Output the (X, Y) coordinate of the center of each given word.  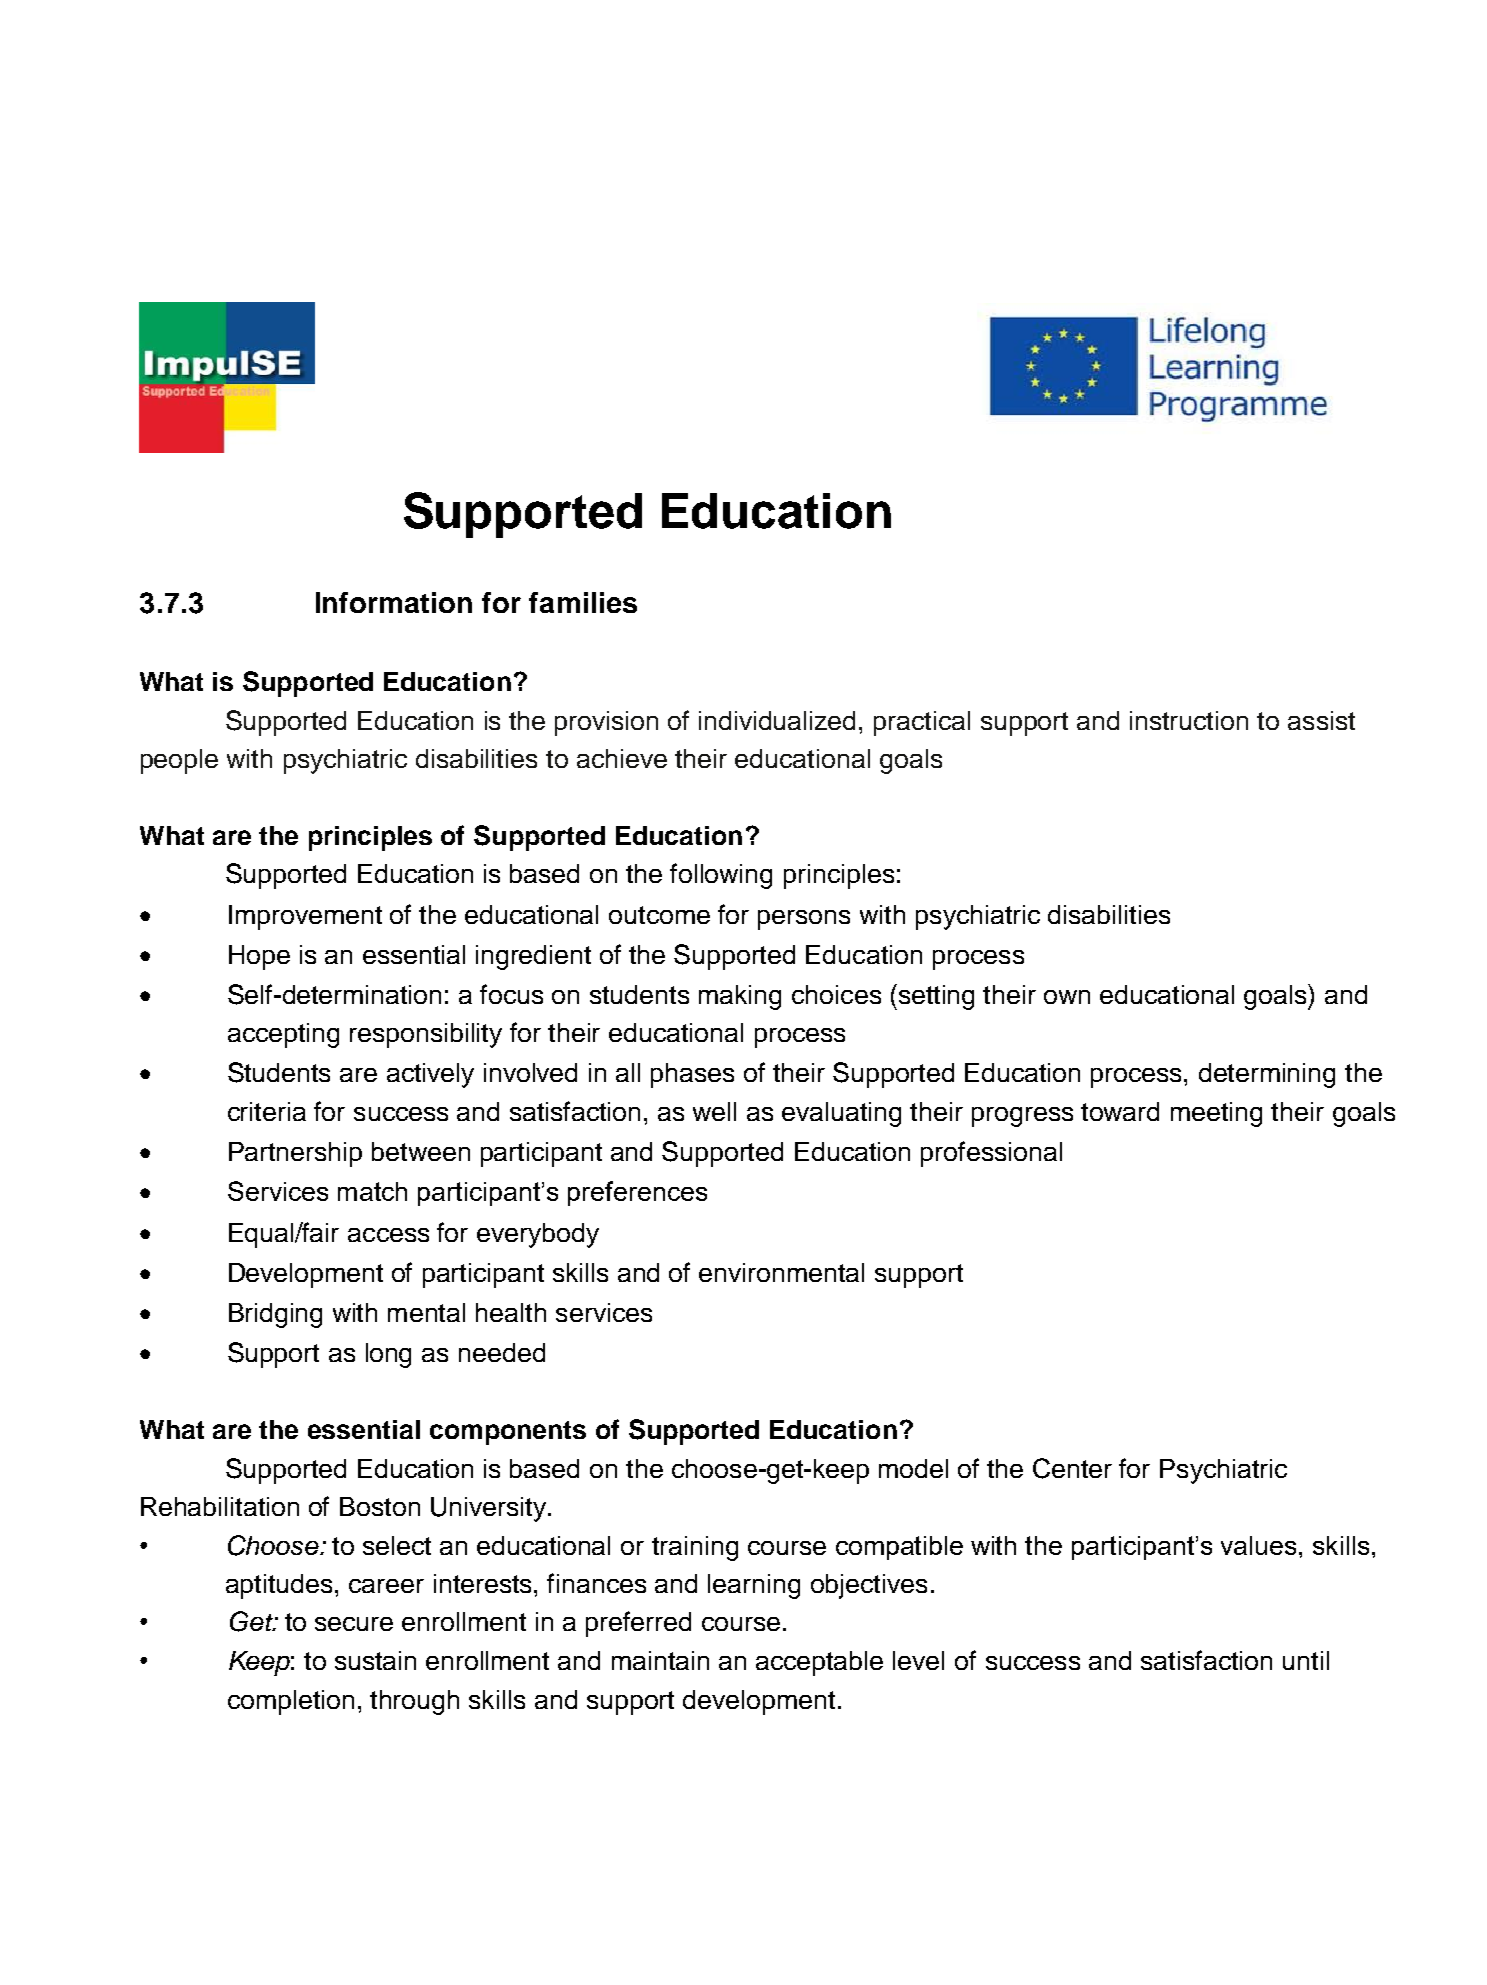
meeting (1216, 1114)
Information (394, 602)
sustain (375, 1660)
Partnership (295, 1154)
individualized (777, 720)
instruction (1189, 720)
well (714, 1111)
